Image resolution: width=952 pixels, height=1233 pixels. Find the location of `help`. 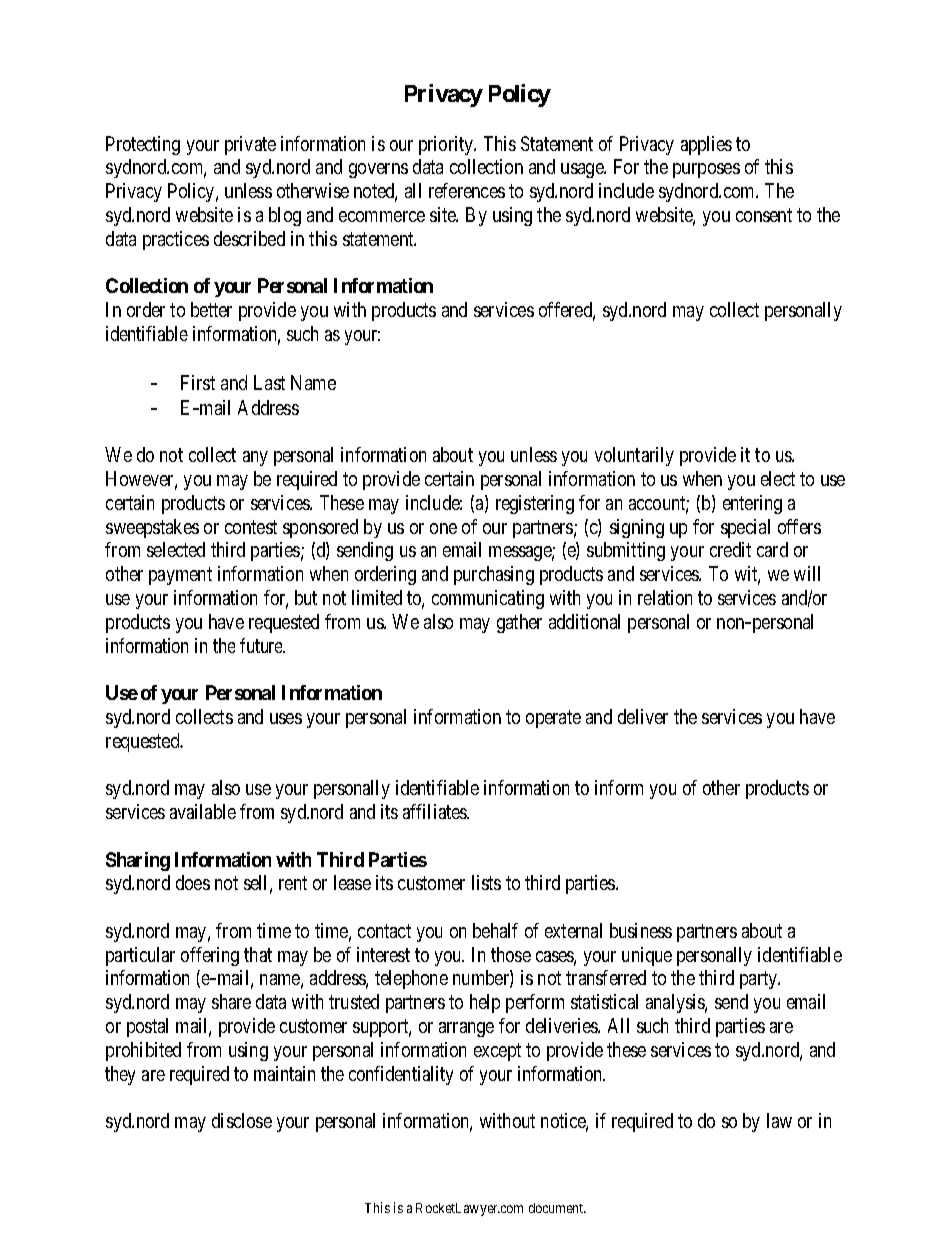

help is located at coordinates (485, 1003).
